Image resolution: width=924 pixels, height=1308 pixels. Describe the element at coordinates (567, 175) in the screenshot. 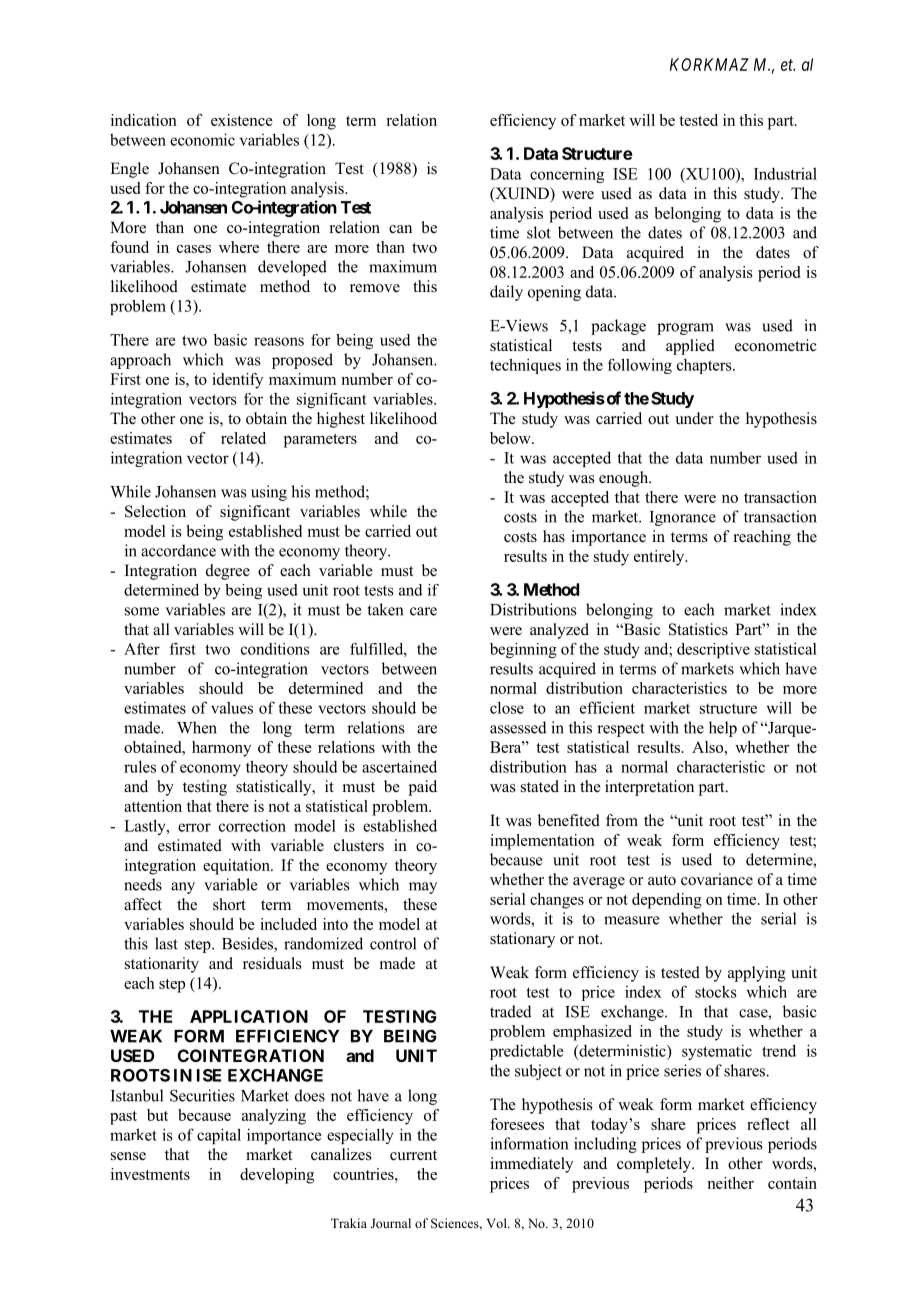

I see `concerning` at that location.
